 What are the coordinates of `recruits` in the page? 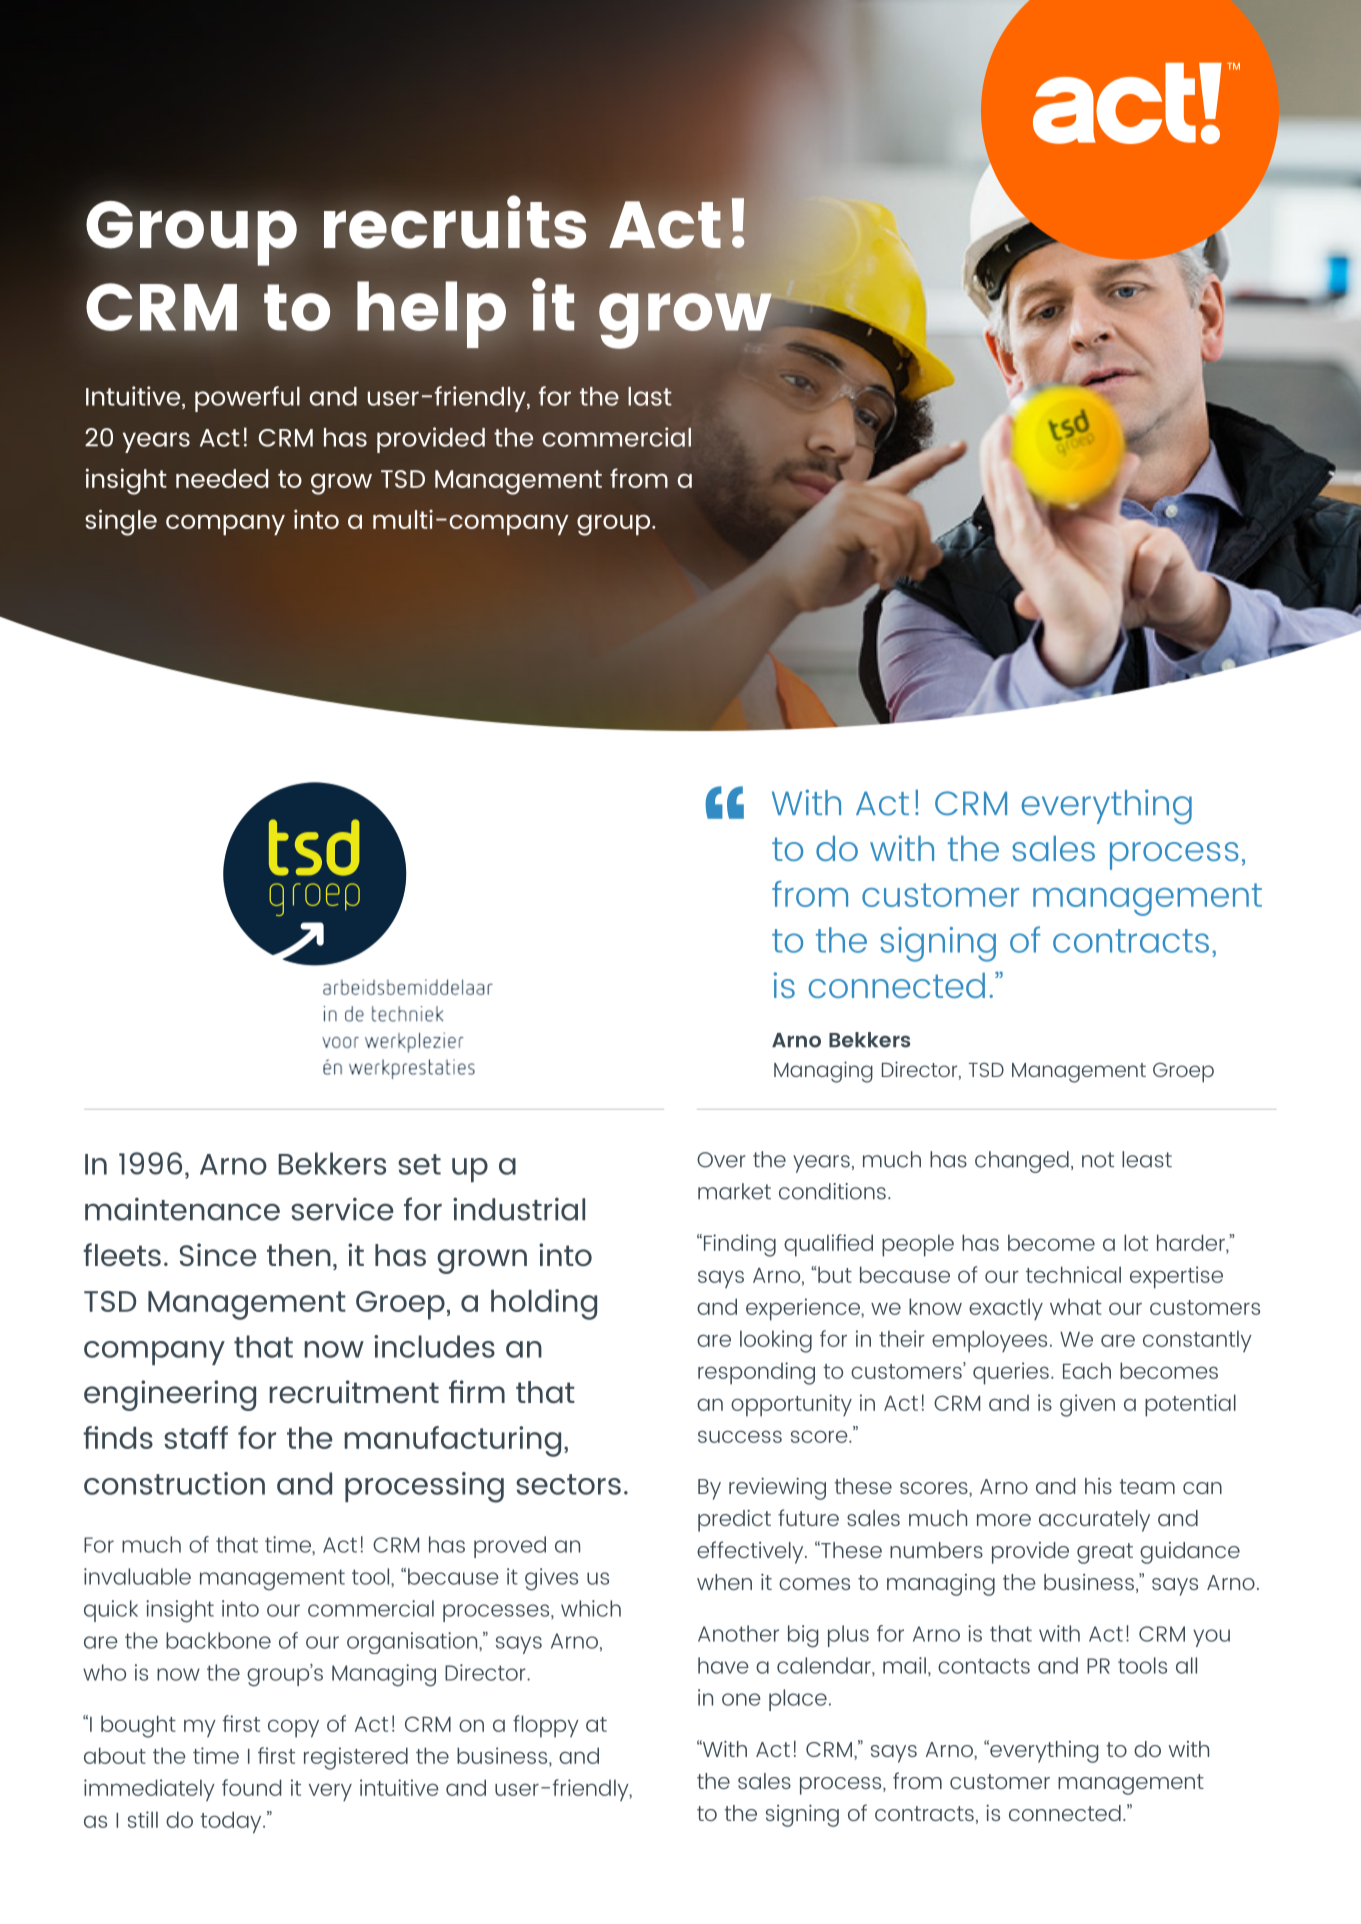 It's located at (455, 222).
